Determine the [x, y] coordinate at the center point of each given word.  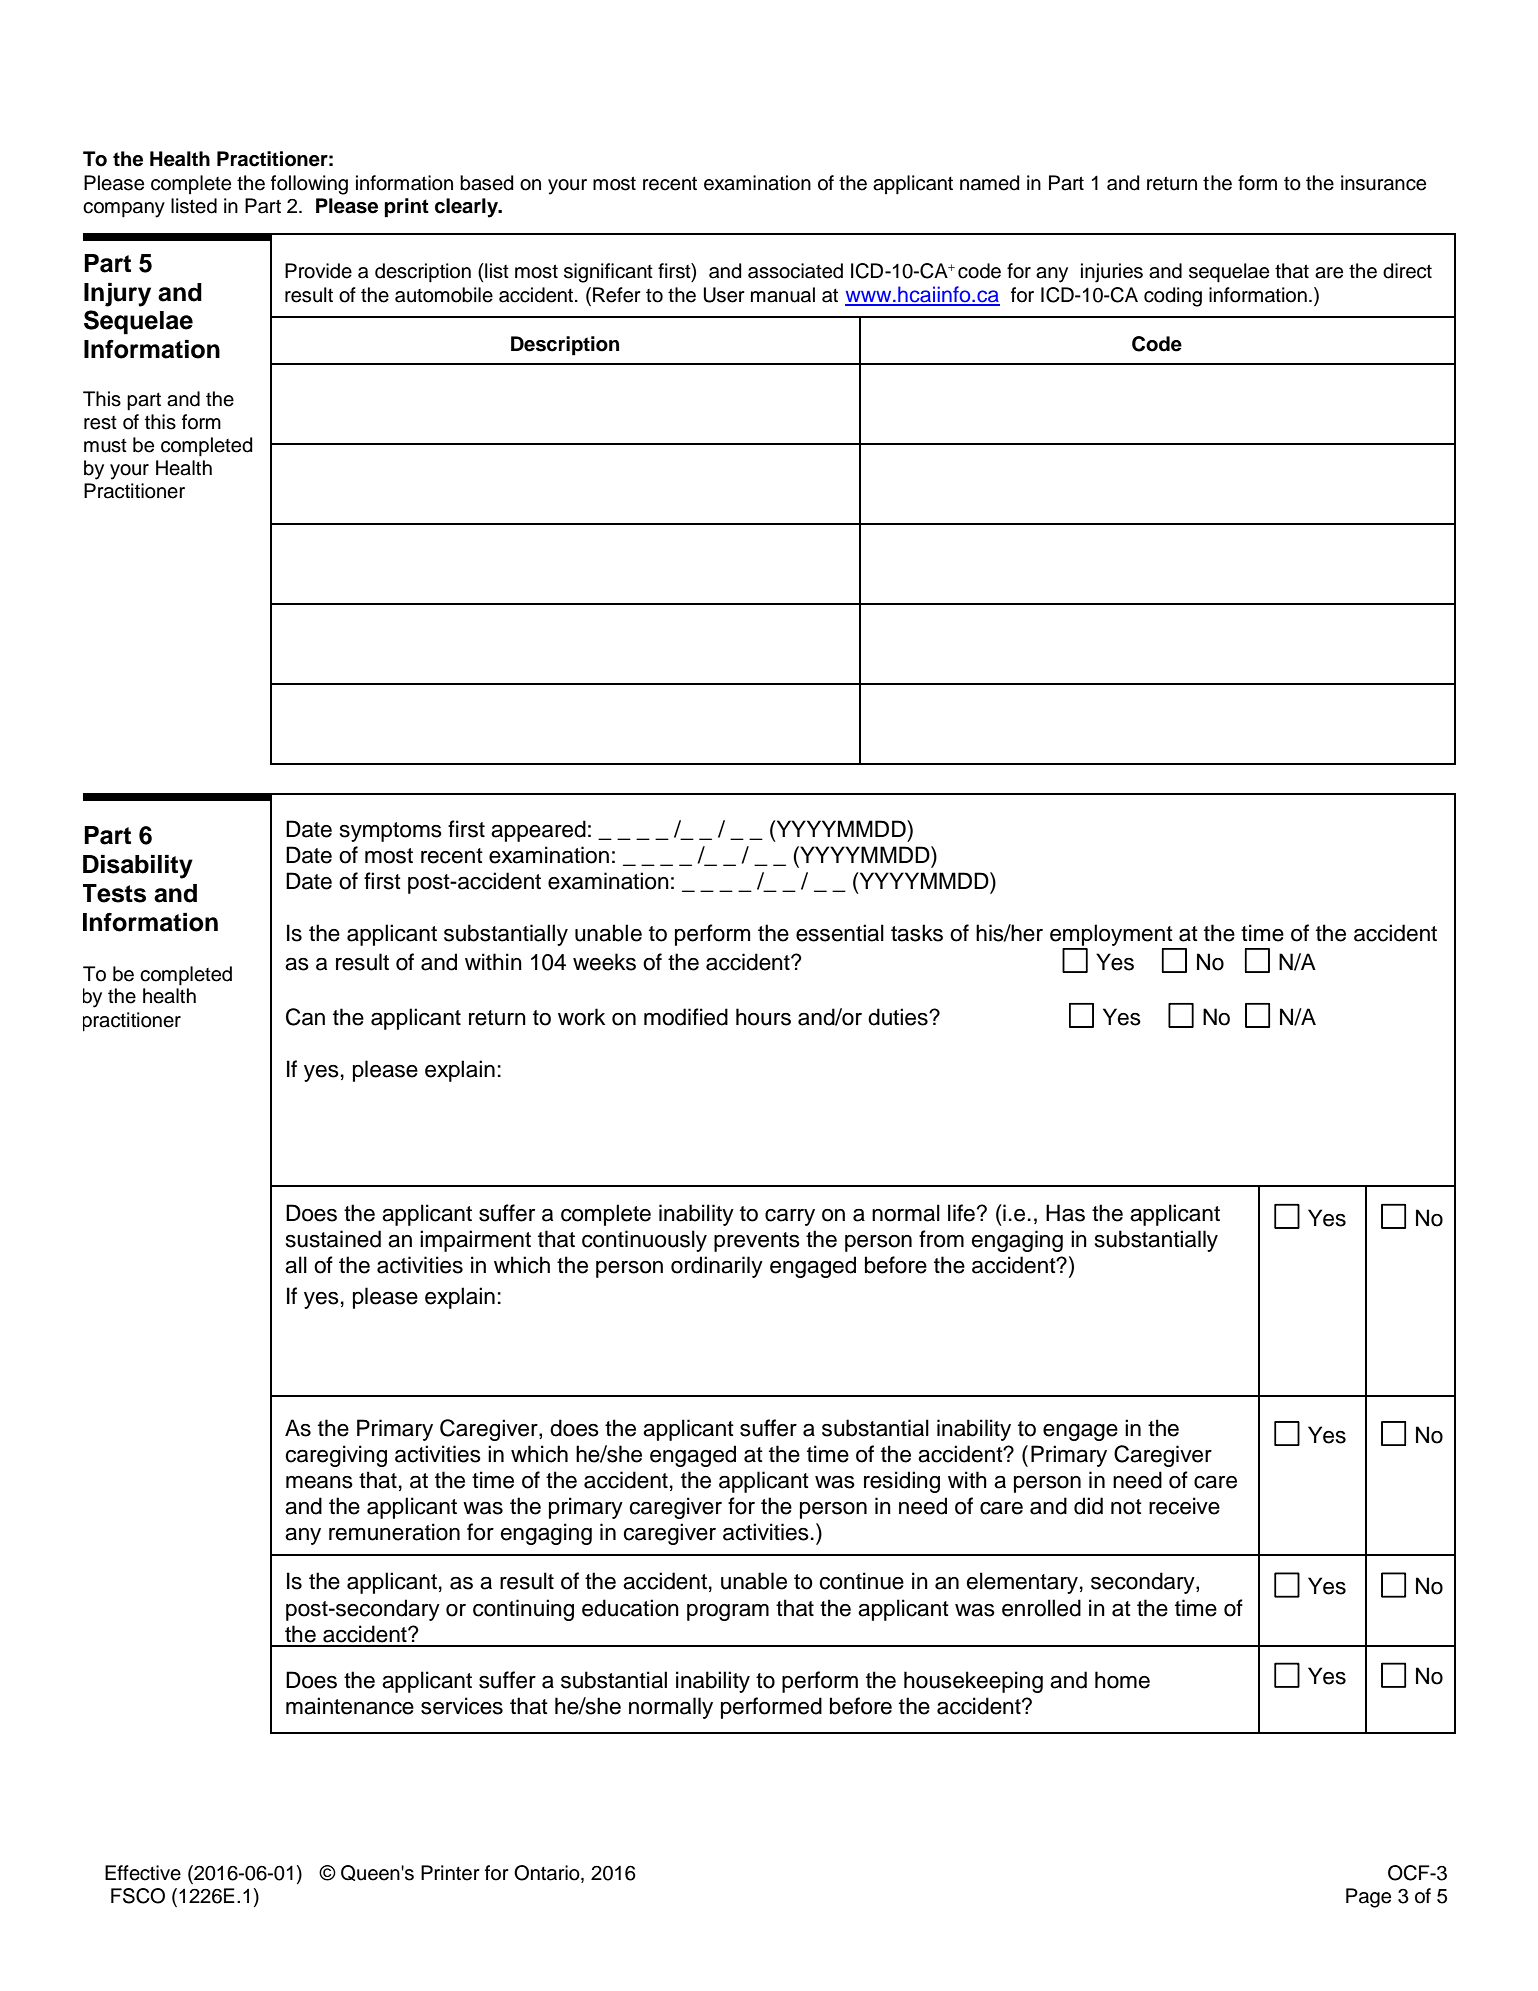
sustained [333, 1239]
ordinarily [717, 1267]
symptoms [391, 832]
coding [1173, 297]
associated [795, 271]
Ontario [548, 1874]
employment [1112, 936]
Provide [318, 271]
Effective [143, 1873]
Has [1065, 1213]
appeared [538, 831]
